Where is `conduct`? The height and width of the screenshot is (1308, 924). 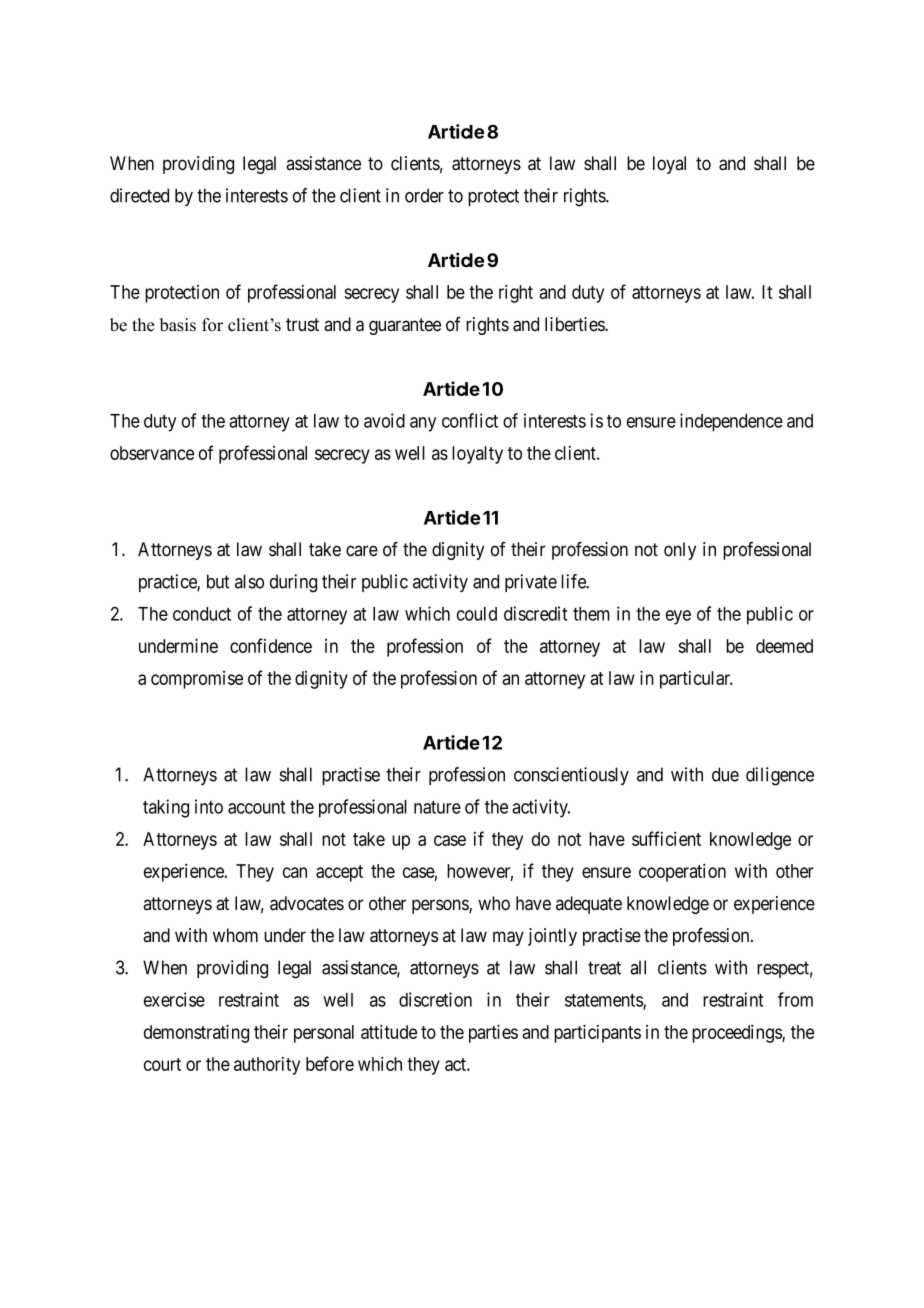
conduct is located at coordinates (202, 614).
